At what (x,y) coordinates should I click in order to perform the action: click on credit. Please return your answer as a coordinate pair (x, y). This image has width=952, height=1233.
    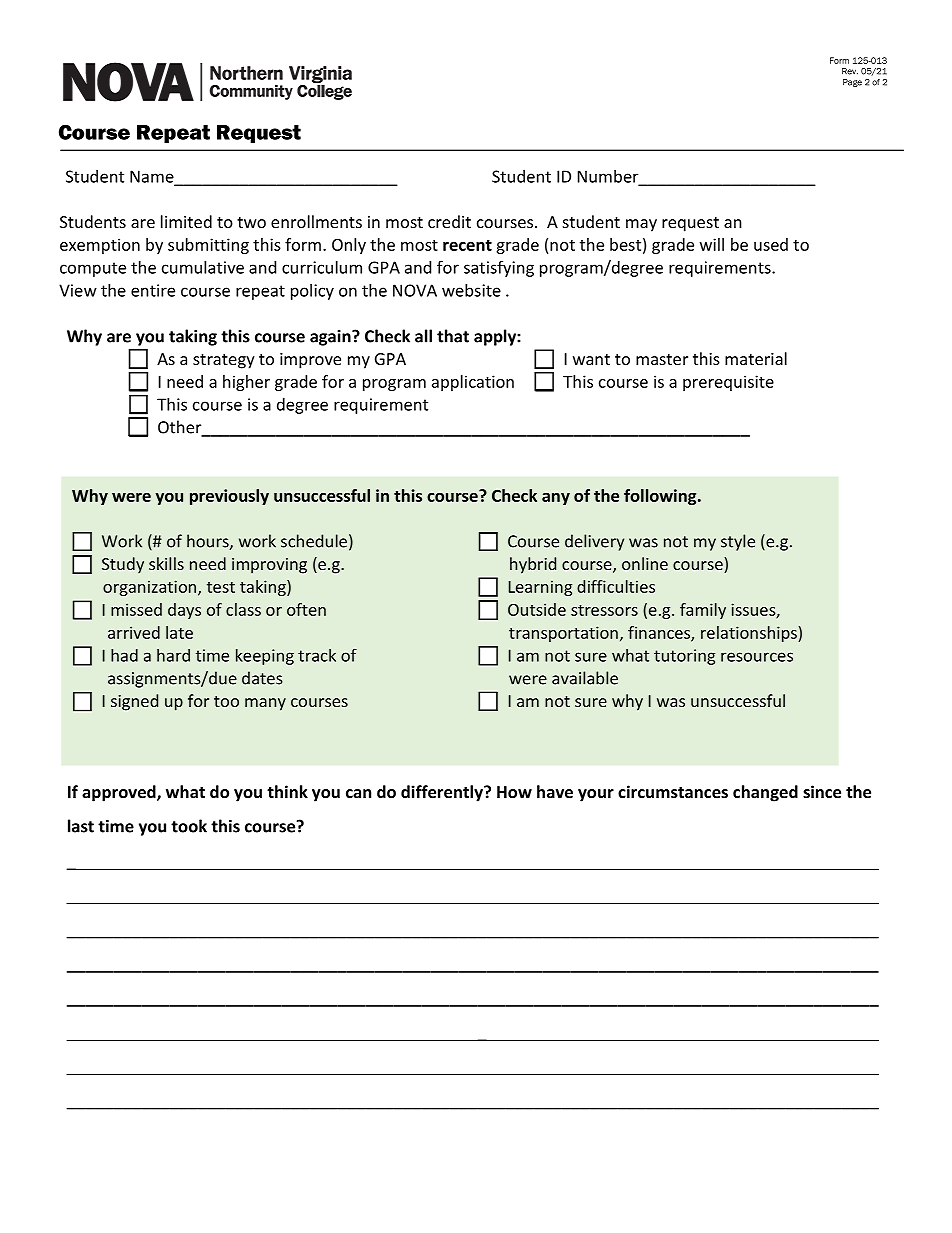
    Looking at the image, I should click on (449, 221).
